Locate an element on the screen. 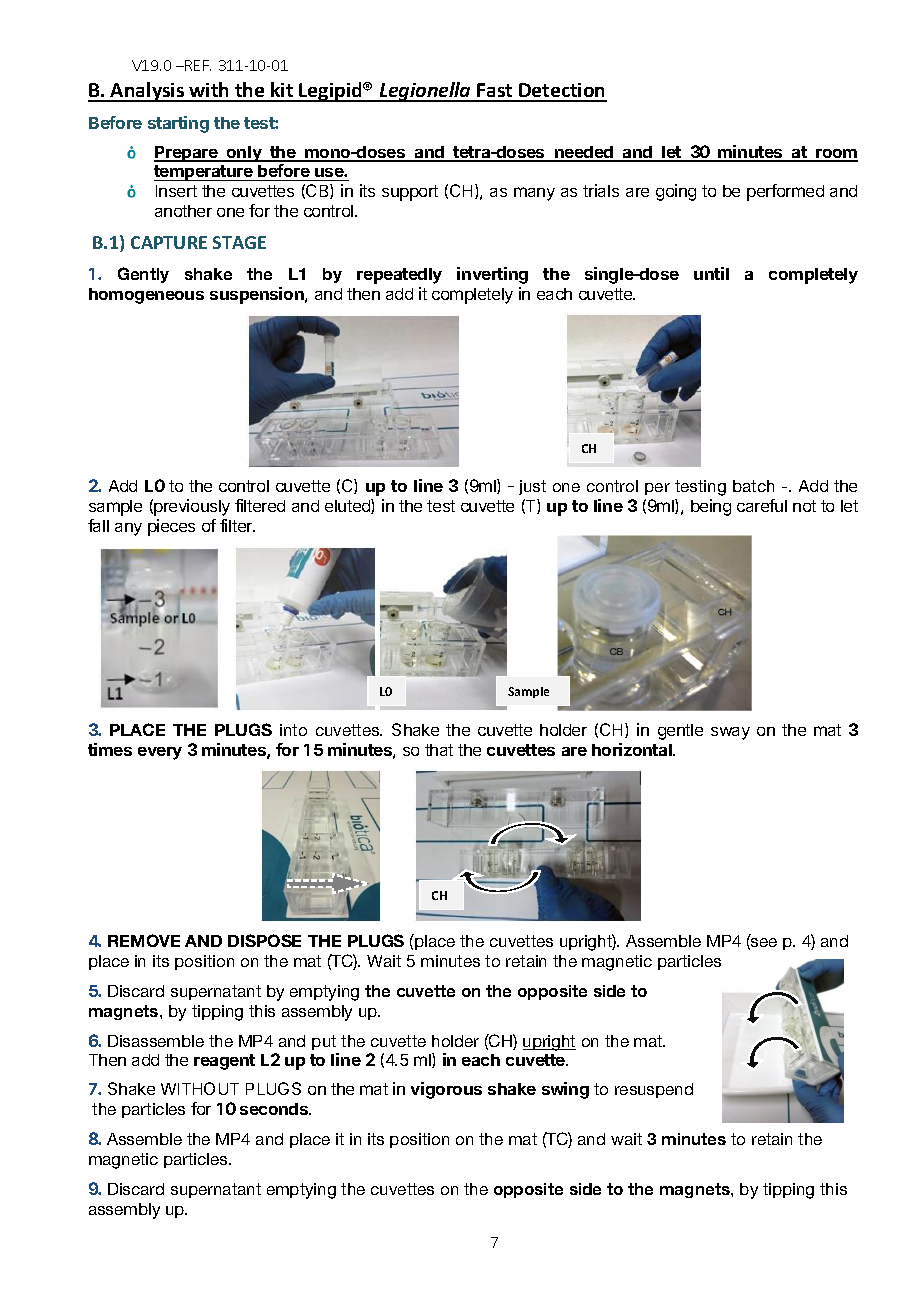  room is located at coordinates (836, 155).
